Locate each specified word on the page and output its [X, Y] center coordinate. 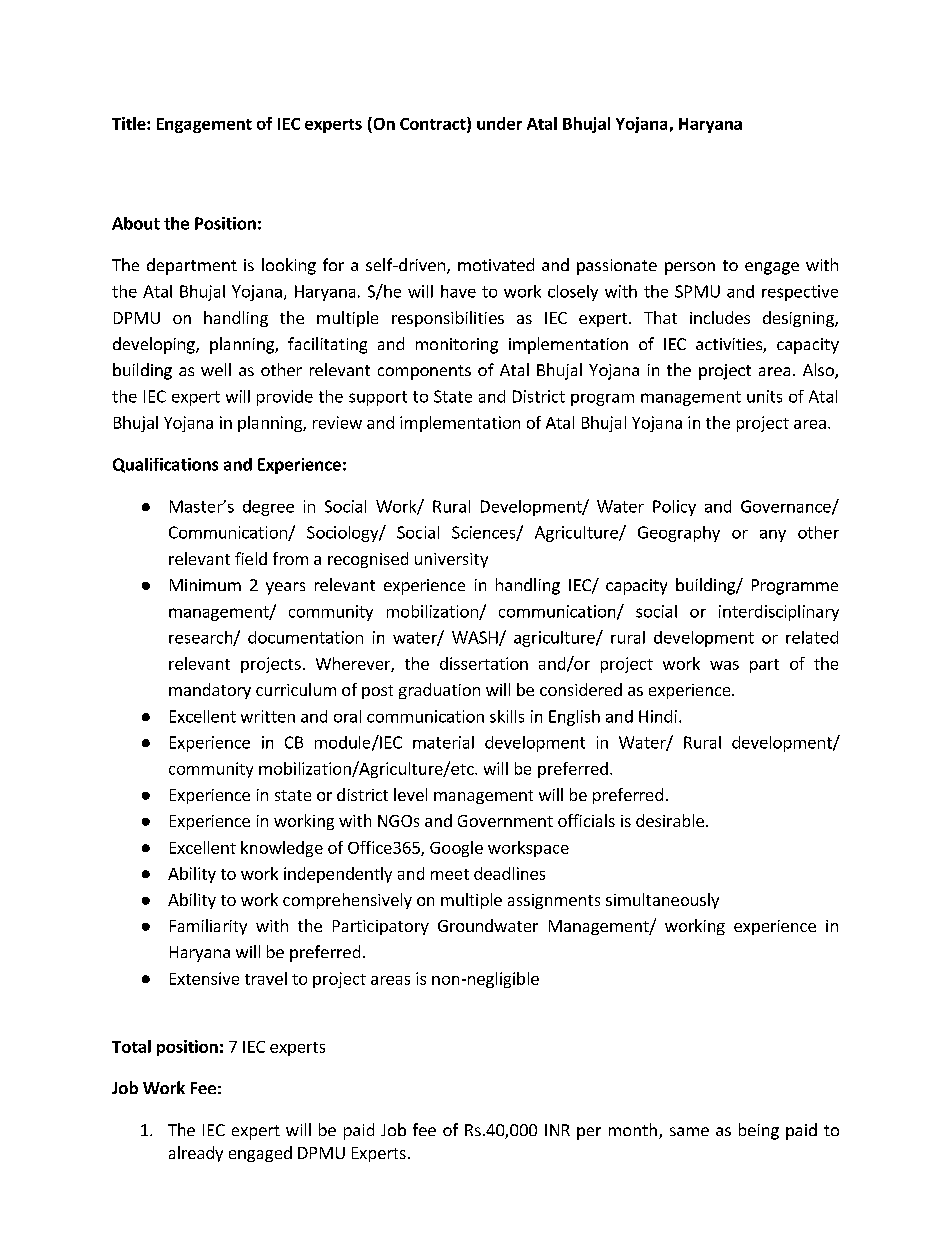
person [690, 268]
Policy [674, 508]
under [499, 123]
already [196, 1154]
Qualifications [165, 465]
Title [130, 123]
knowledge [282, 849]
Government [505, 821]
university [451, 560]
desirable [670, 820]
